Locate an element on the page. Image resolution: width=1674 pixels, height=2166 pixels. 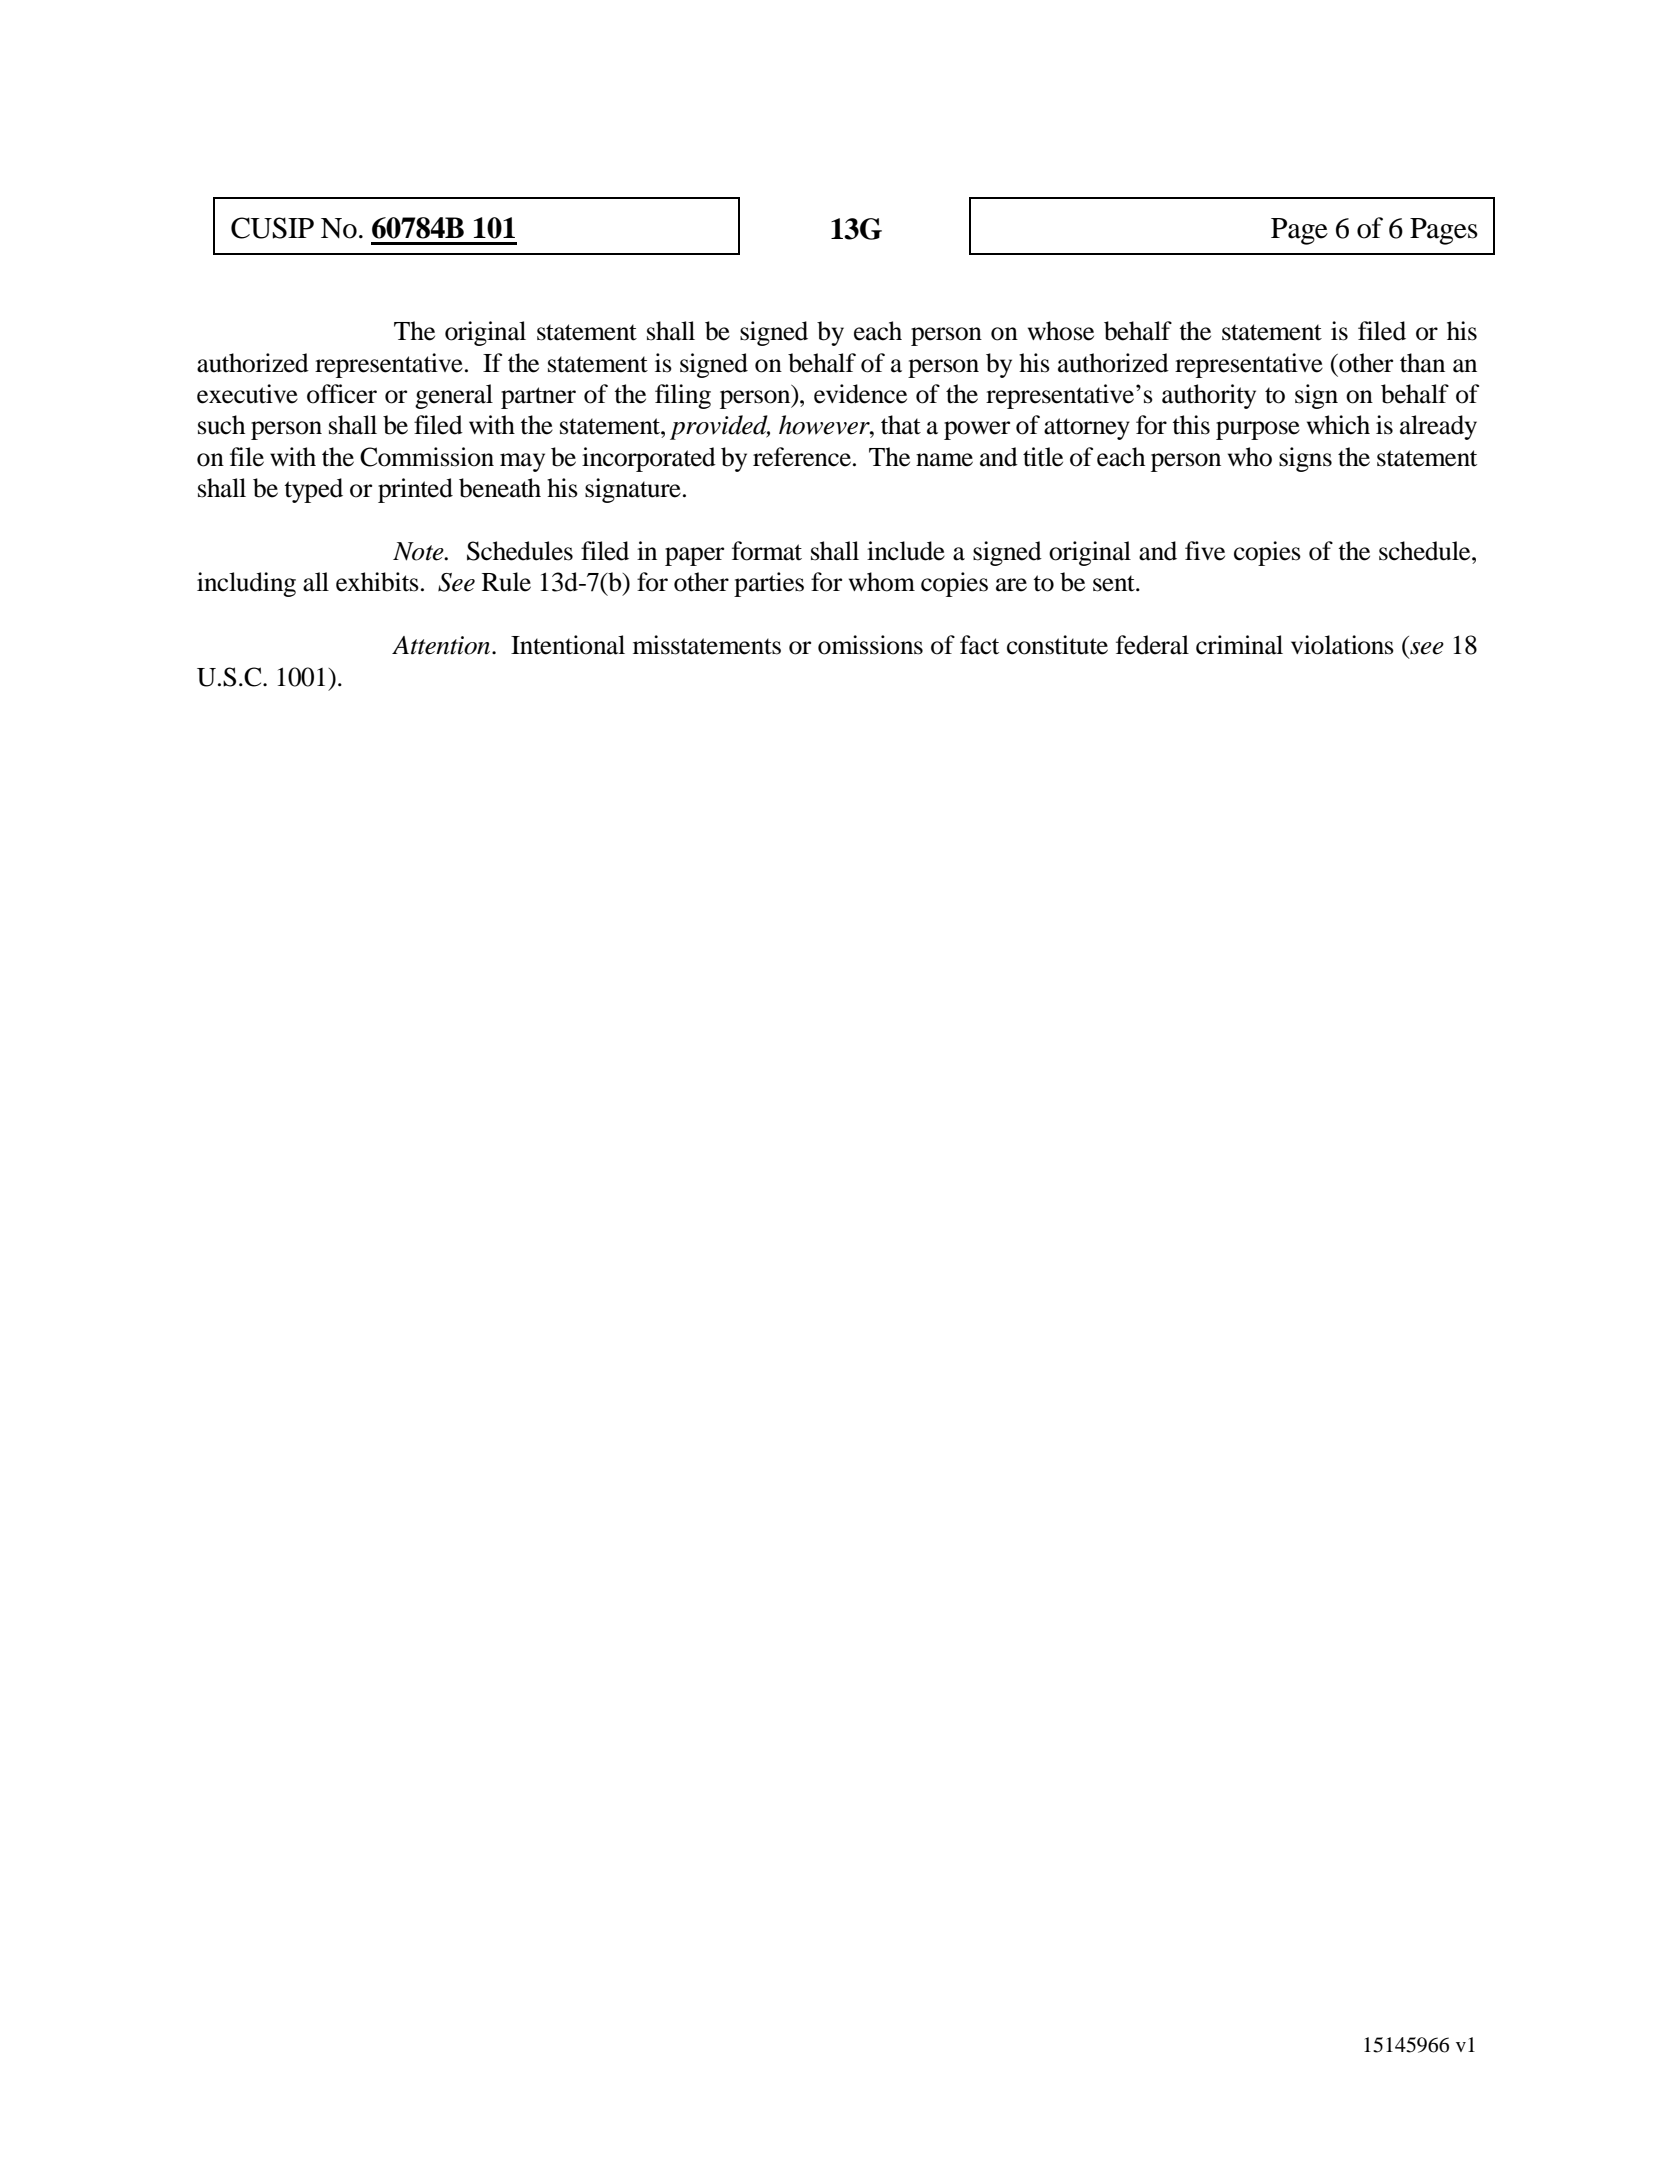
Attention is located at coordinates (442, 645).
